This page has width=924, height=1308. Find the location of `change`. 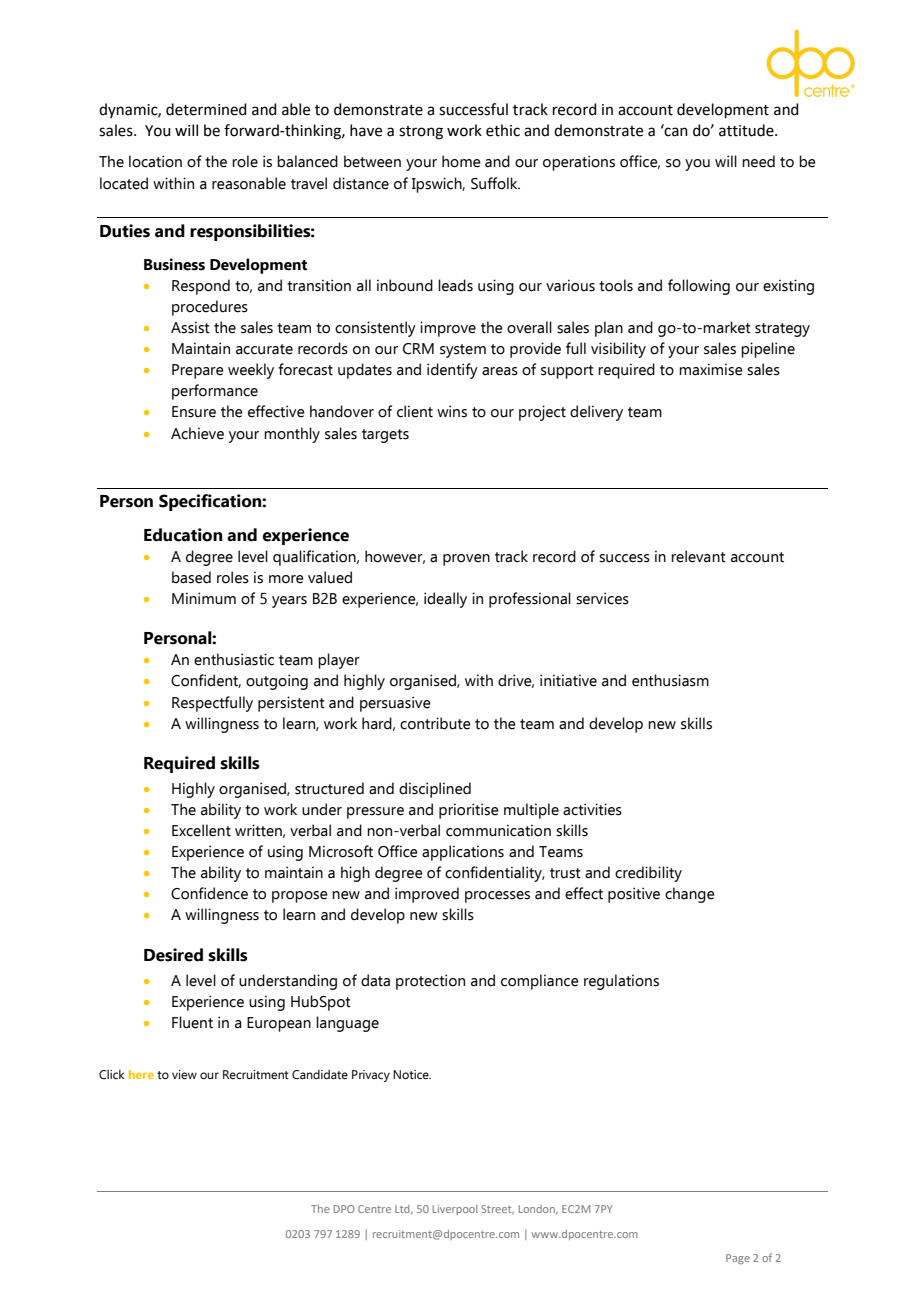

change is located at coordinates (690, 895).
